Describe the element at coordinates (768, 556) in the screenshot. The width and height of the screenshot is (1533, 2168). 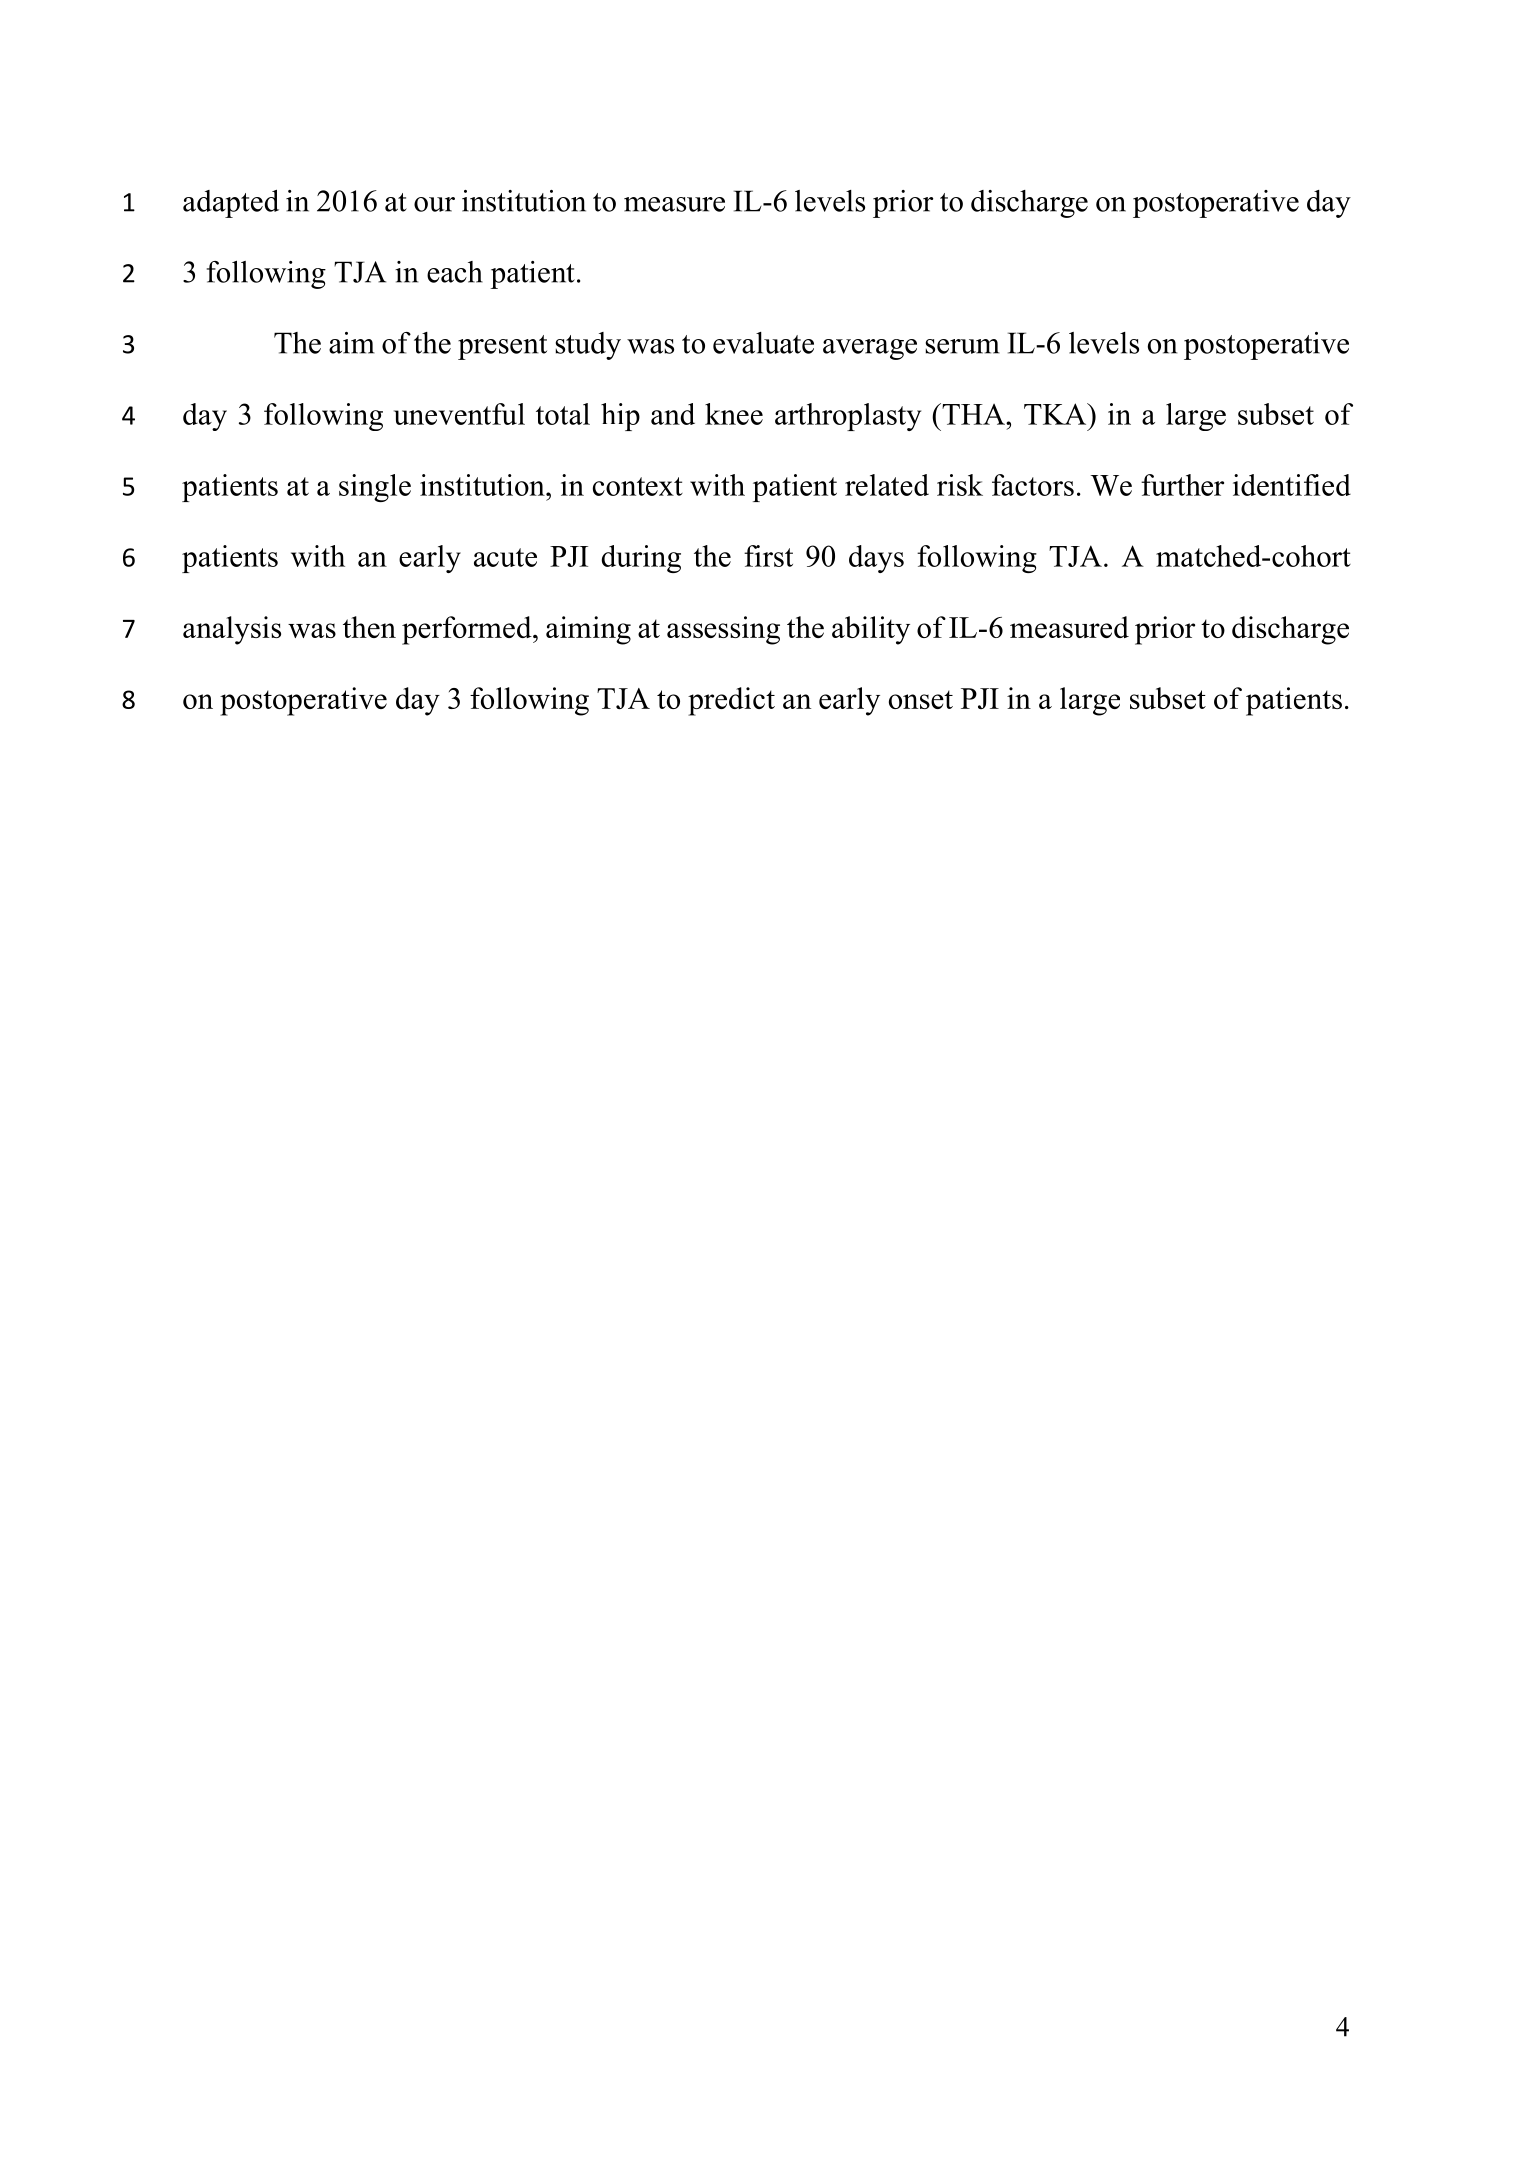
I see `first` at that location.
